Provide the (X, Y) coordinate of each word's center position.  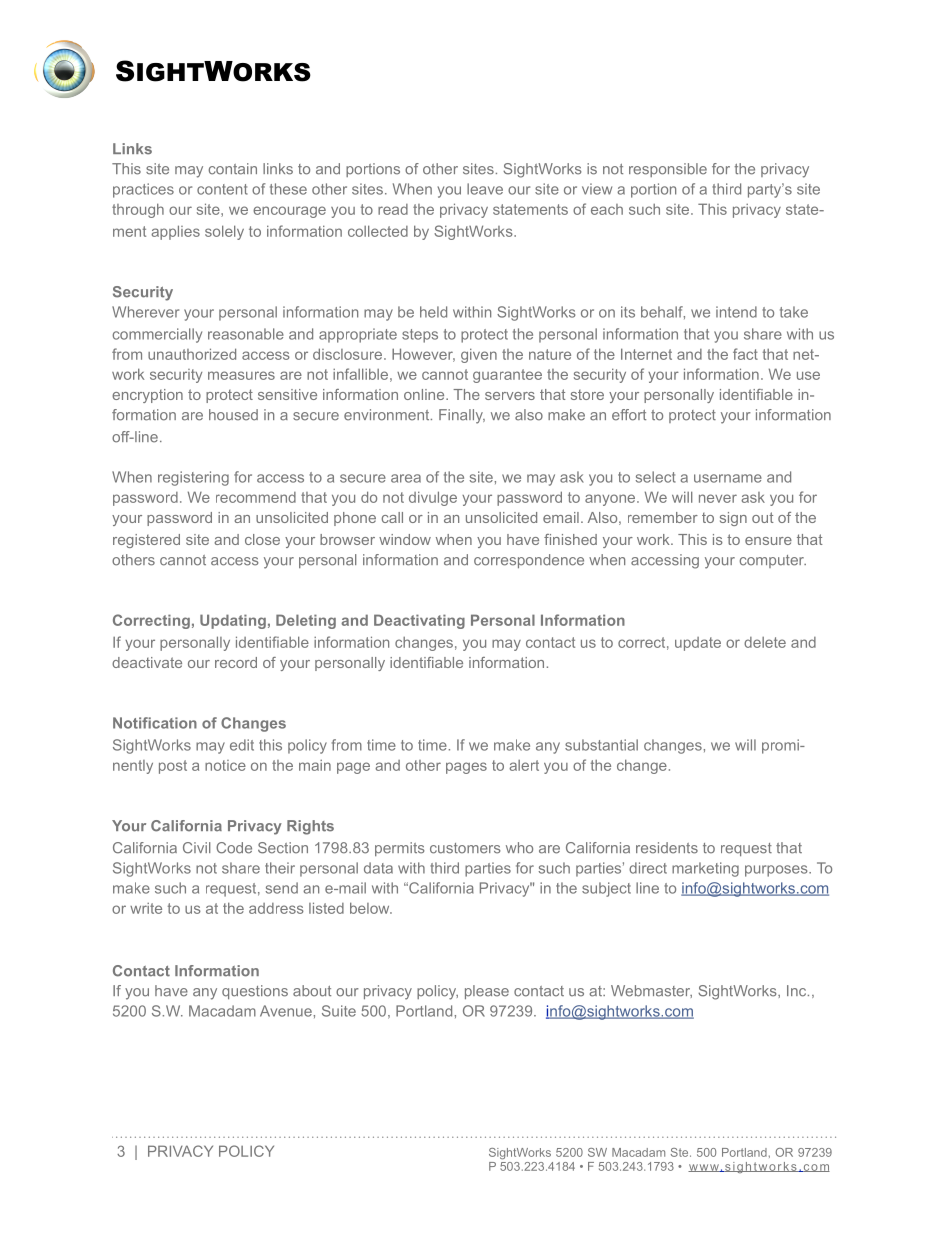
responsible (668, 170)
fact (745, 354)
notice (225, 765)
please (487, 992)
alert (524, 765)
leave (485, 189)
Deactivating (419, 621)
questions (255, 992)
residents (667, 848)
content (222, 189)
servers (510, 396)
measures (241, 375)
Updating (233, 621)
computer (773, 561)
